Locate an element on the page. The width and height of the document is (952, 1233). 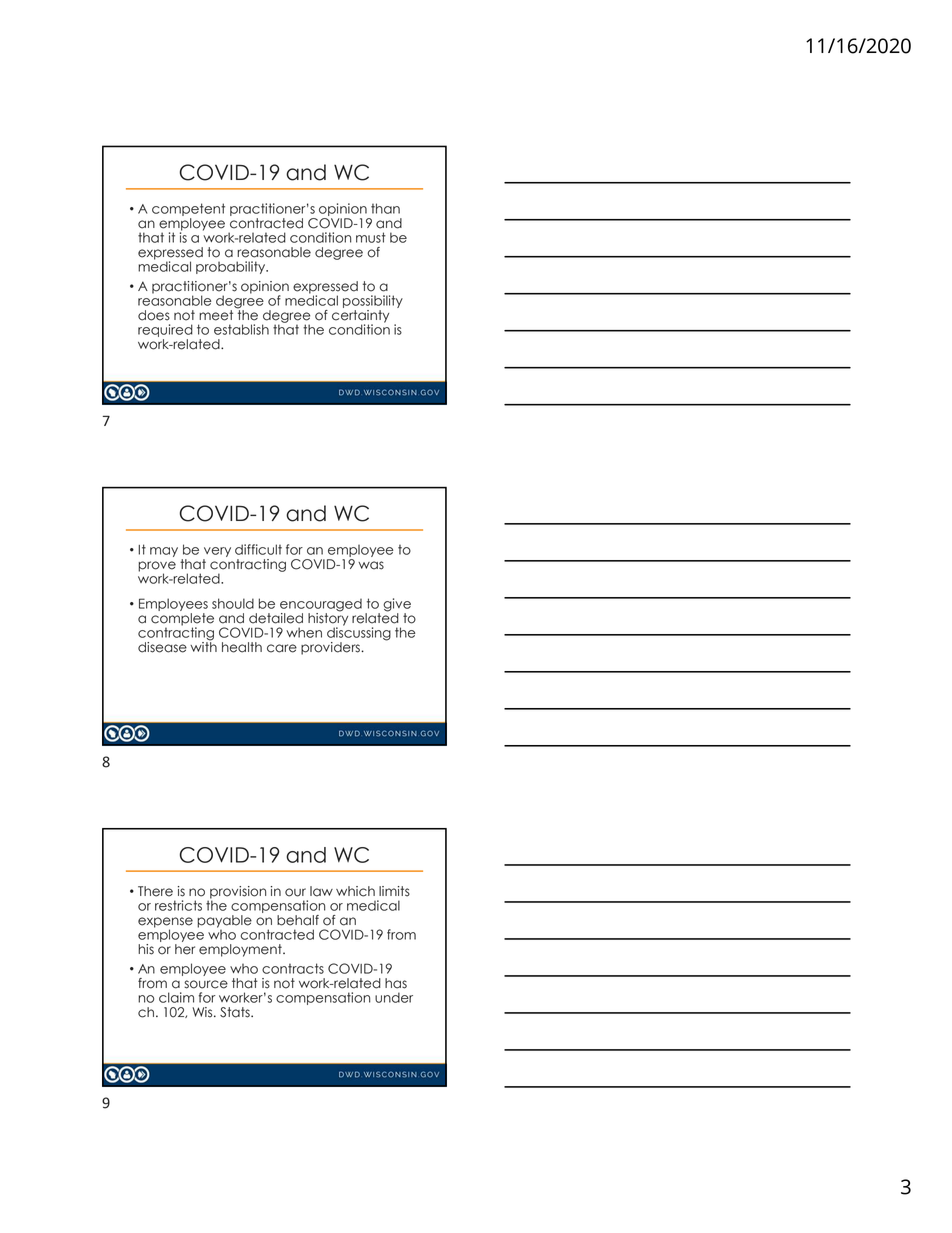
competent is located at coordinates (188, 211).
